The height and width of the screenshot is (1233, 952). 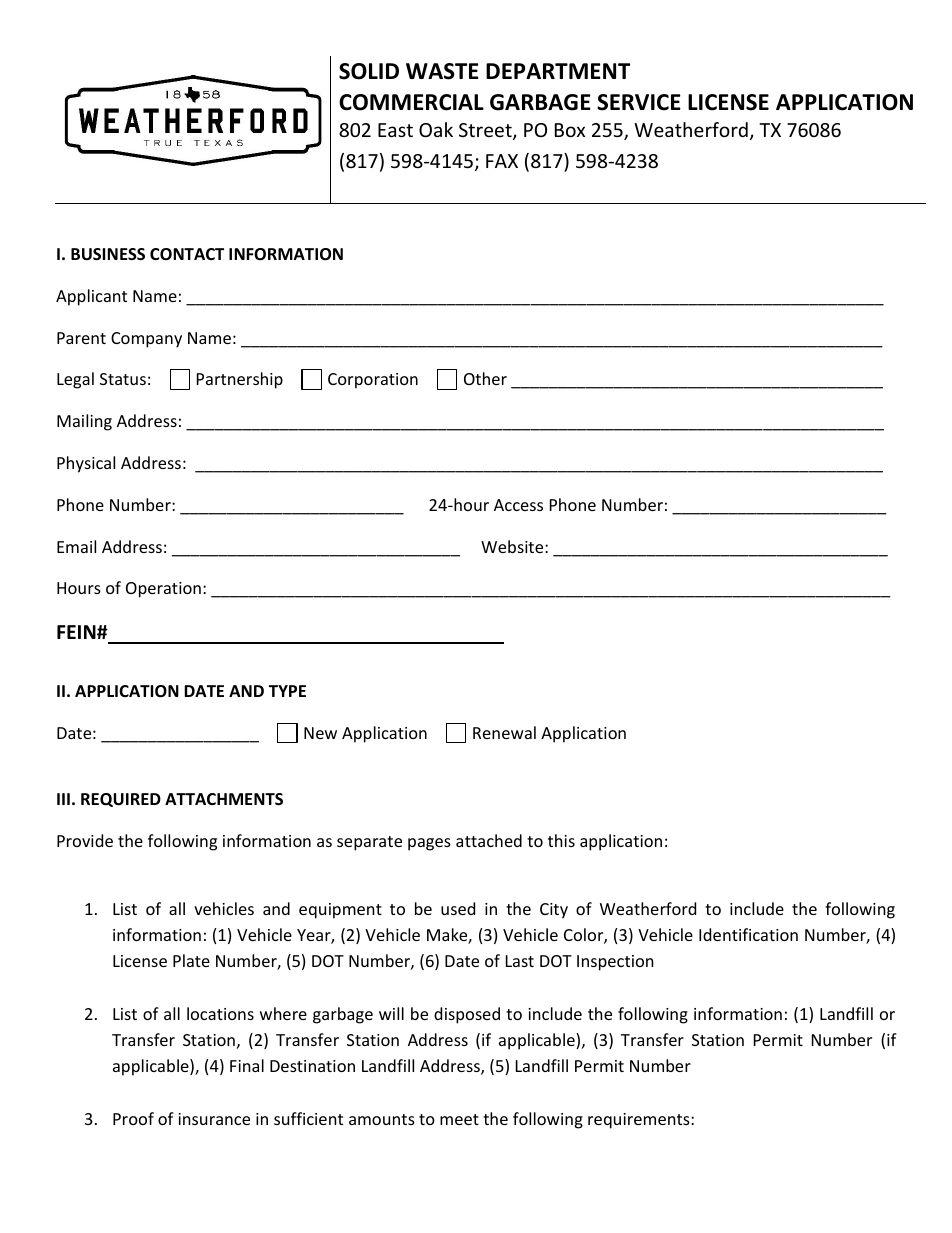 What do you see at coordinates (561, 840) in the screenshot?
I see `this` at bounding box center [561, 840].
